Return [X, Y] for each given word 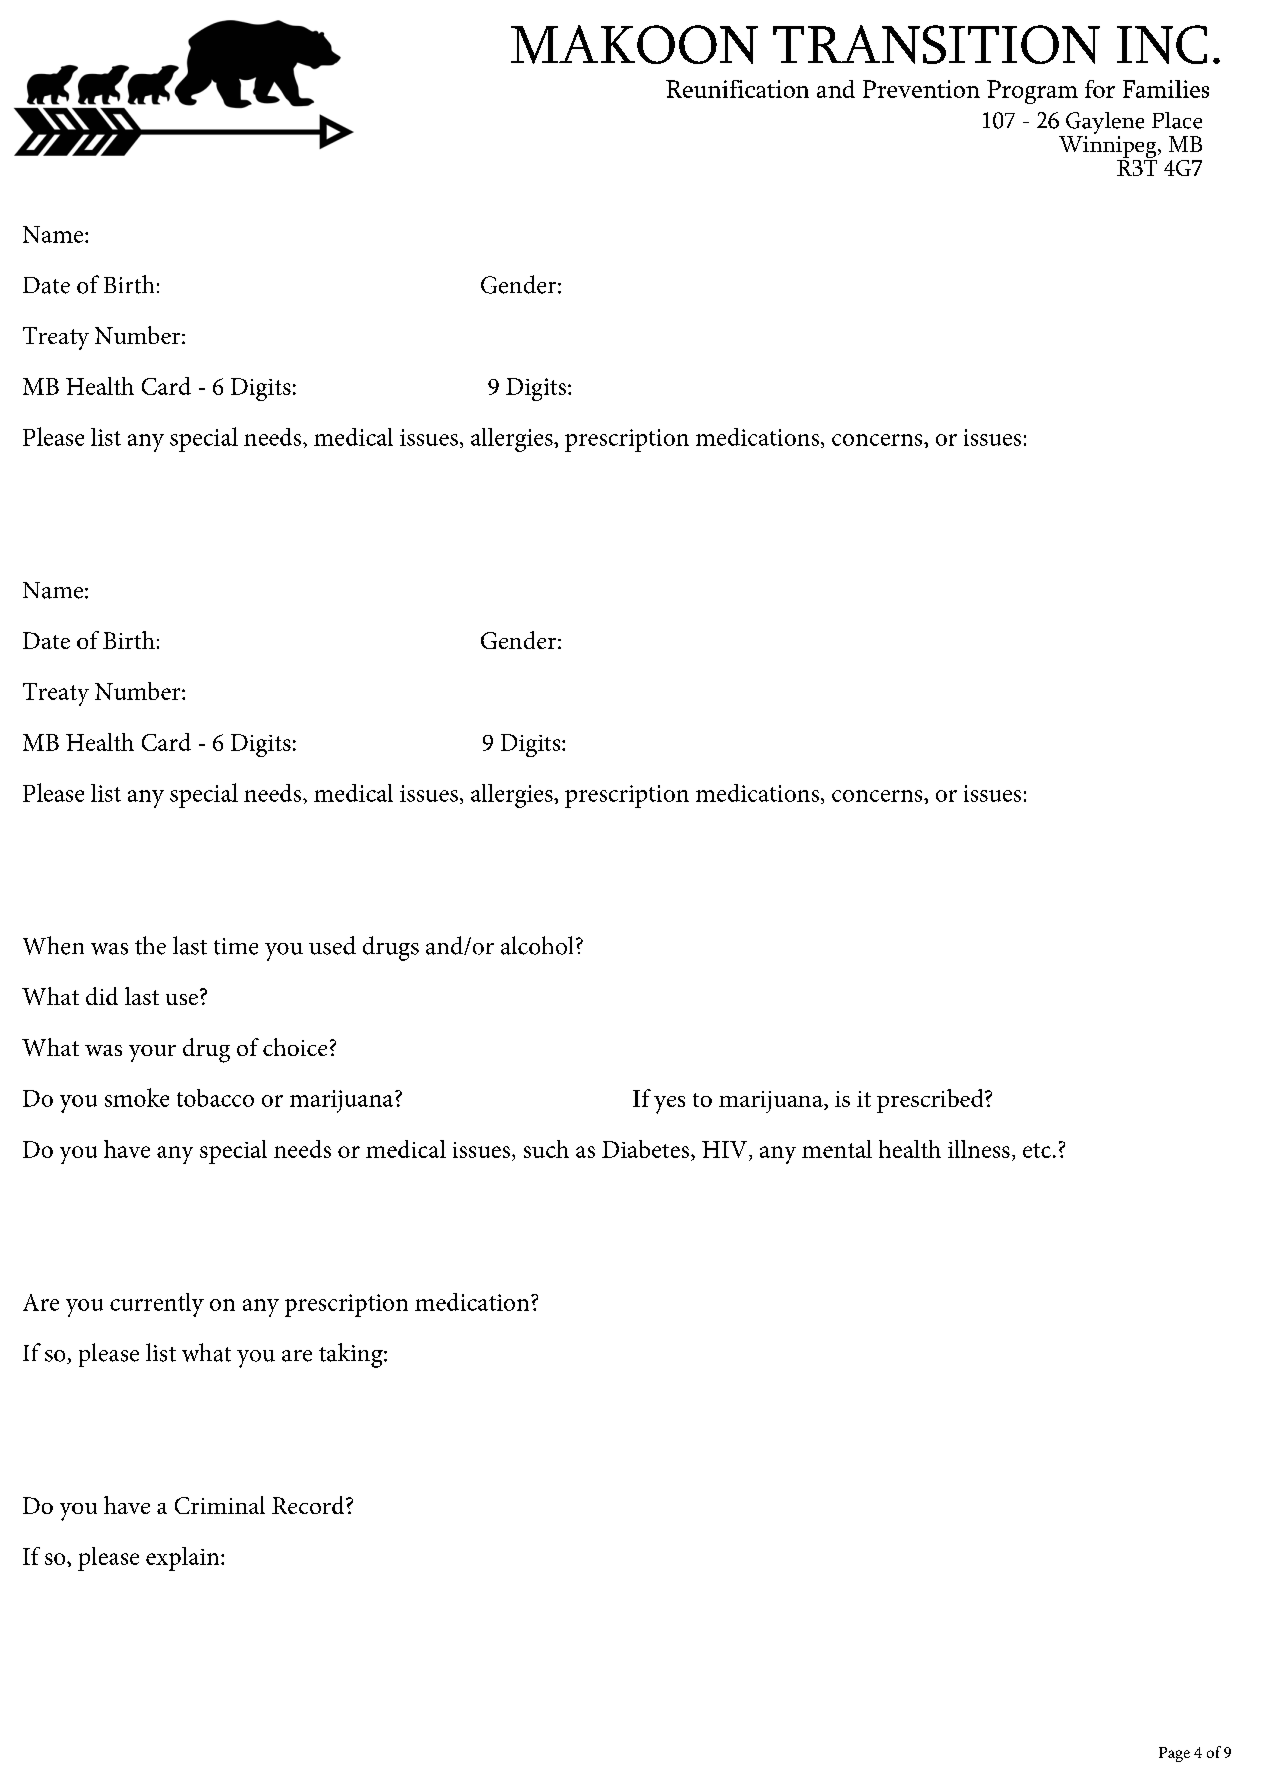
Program [1032, 92]
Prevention [921, 89]
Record [309, 1505]
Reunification [737, 89]
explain [184, 1559]
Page [1174, 1754]
